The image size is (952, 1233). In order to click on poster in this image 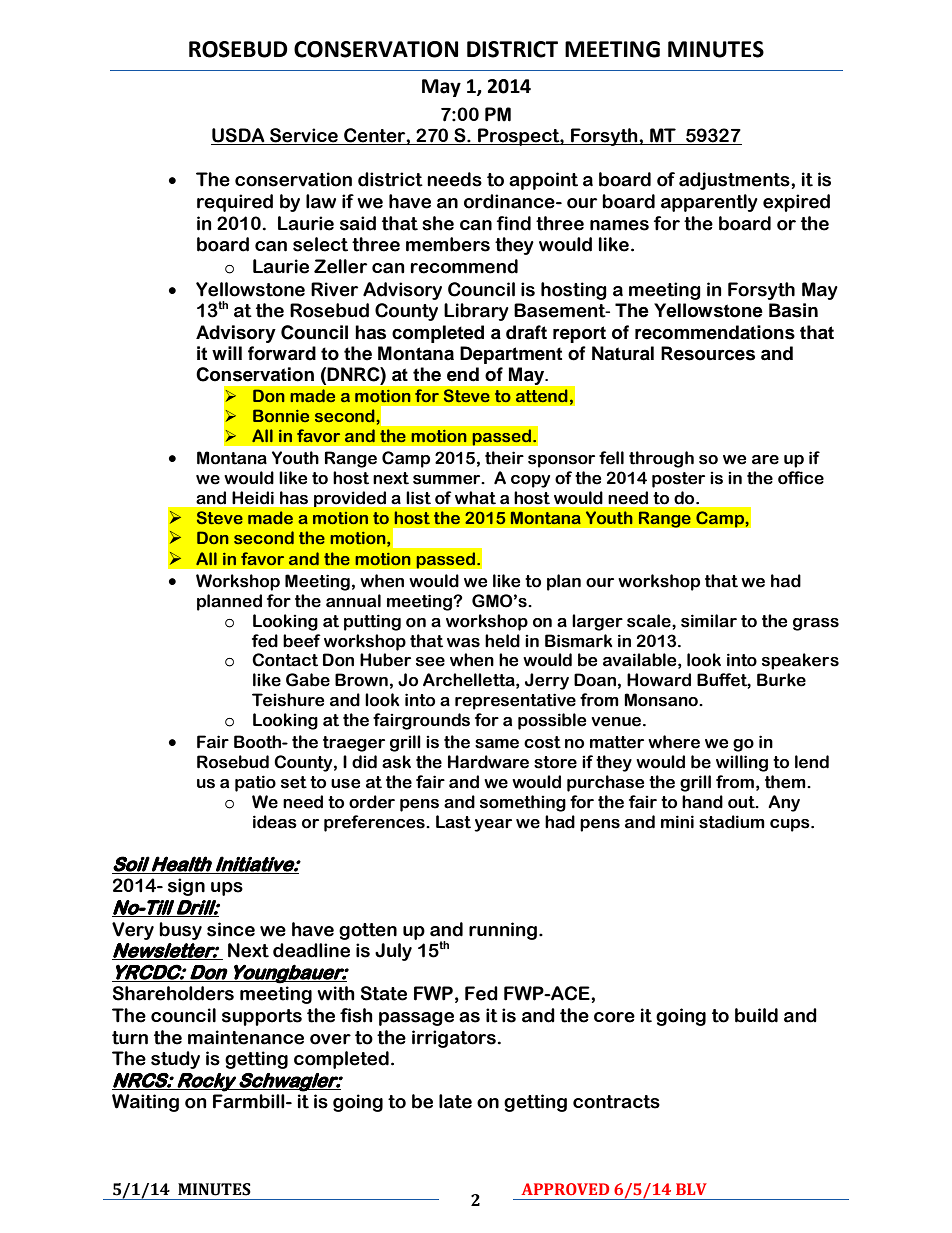, I will do `click(678, 480)`.
